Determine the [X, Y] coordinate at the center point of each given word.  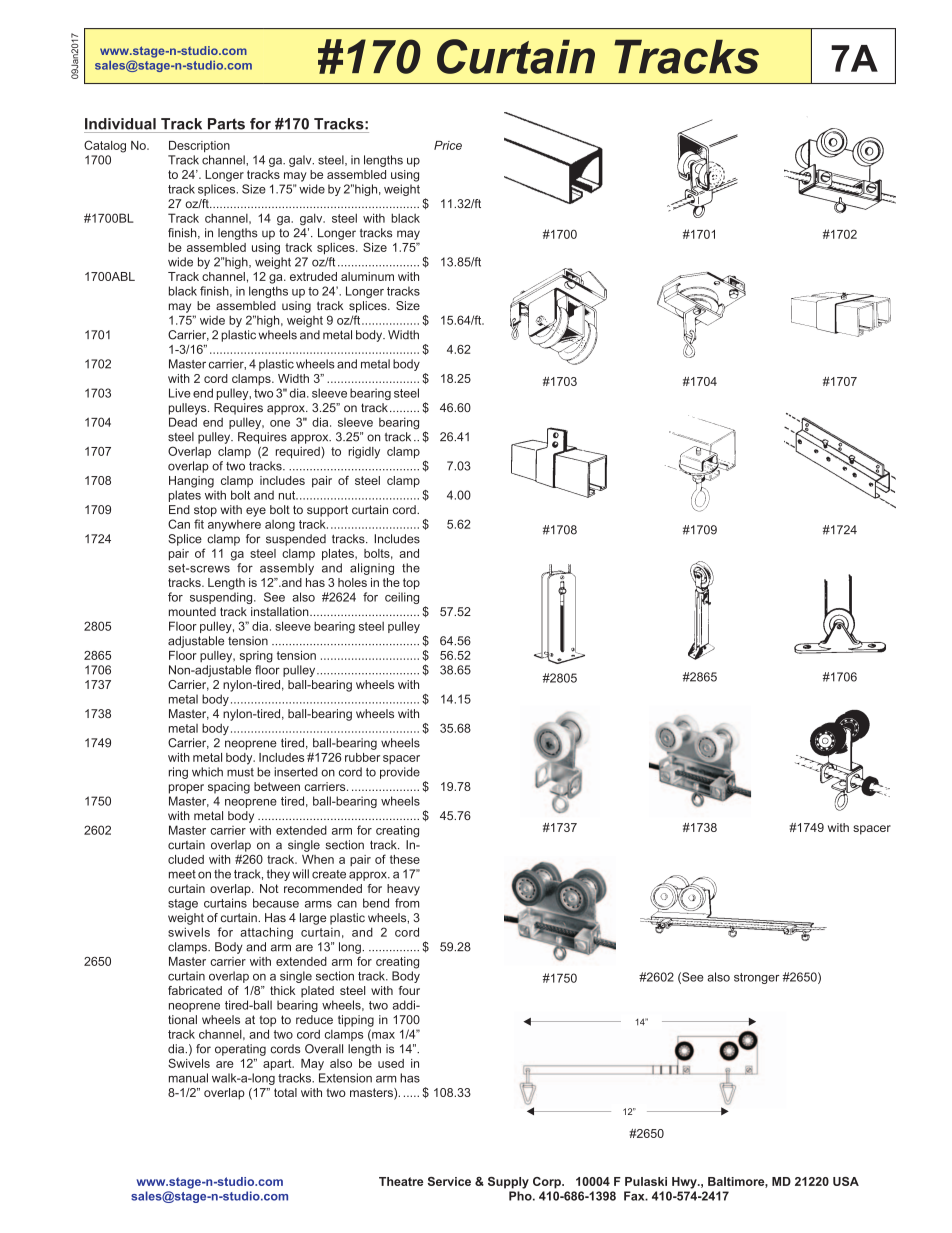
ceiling [402, 598]
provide [400, 773]
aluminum [367, 276]
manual [188, 1078]
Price [448, 145]
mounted [192, 611]
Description [199, 146]
